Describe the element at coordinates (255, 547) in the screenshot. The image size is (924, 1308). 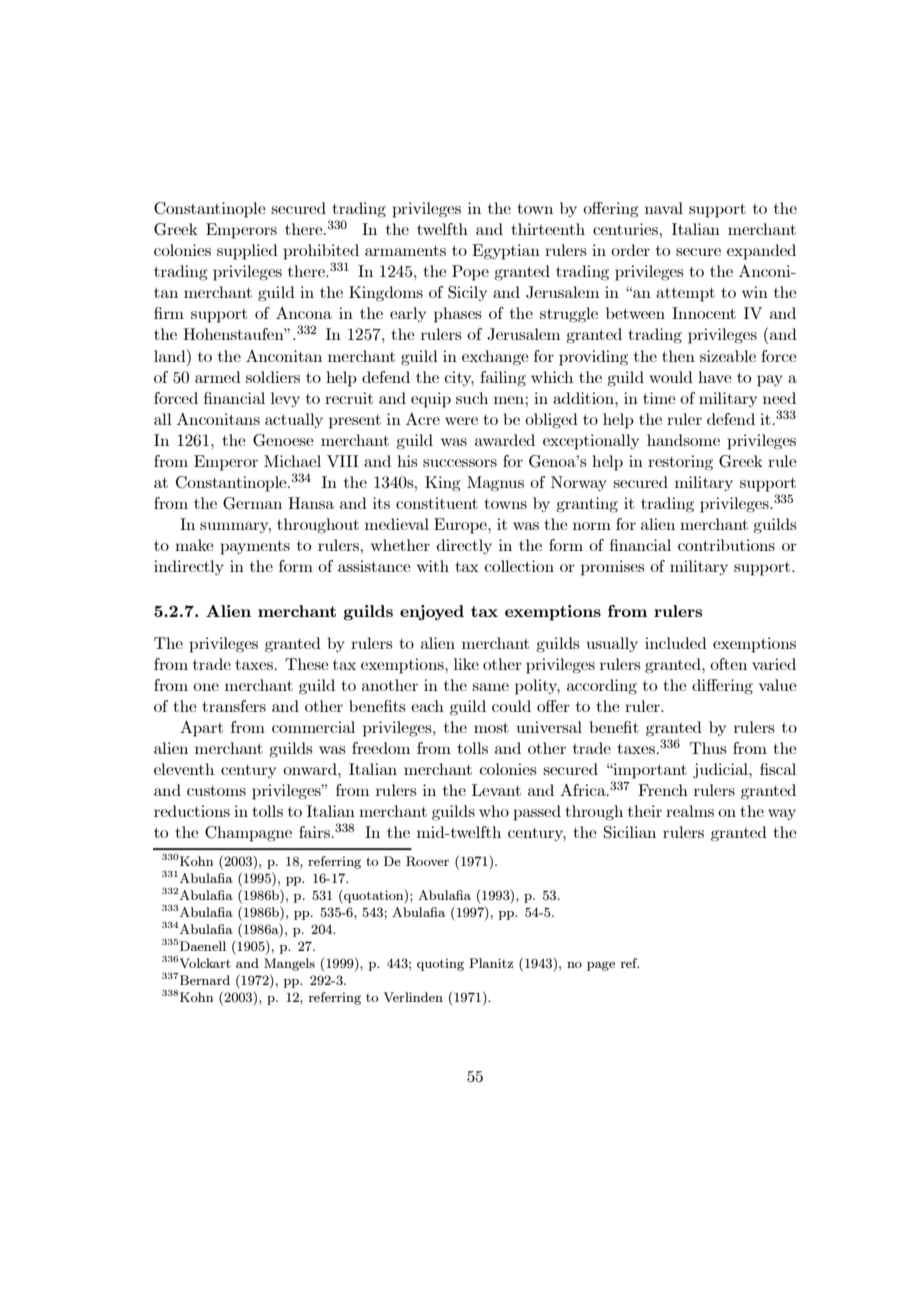
I see `payments` at that location.
